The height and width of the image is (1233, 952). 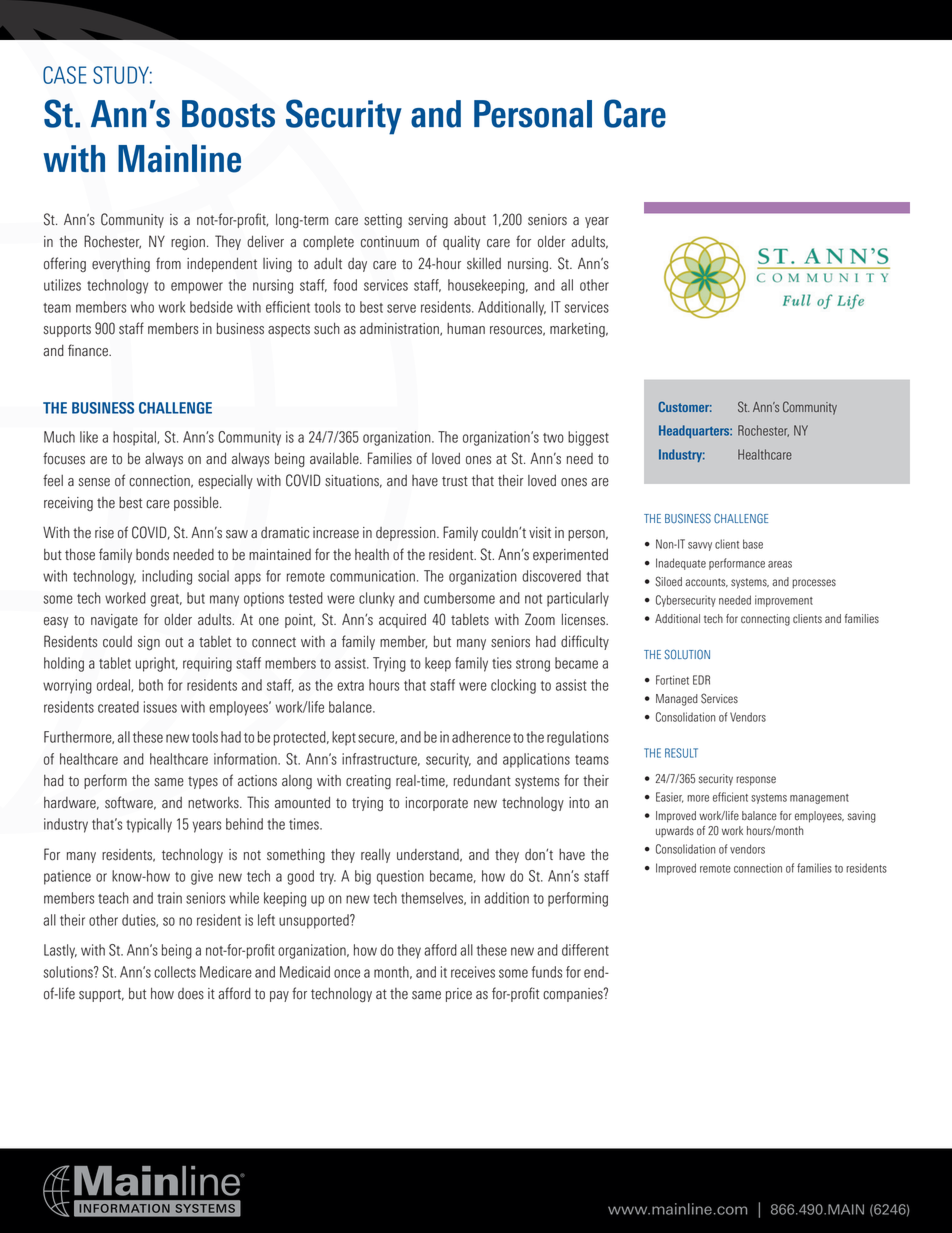 I want to click on base, so click(x=753, y=544).
